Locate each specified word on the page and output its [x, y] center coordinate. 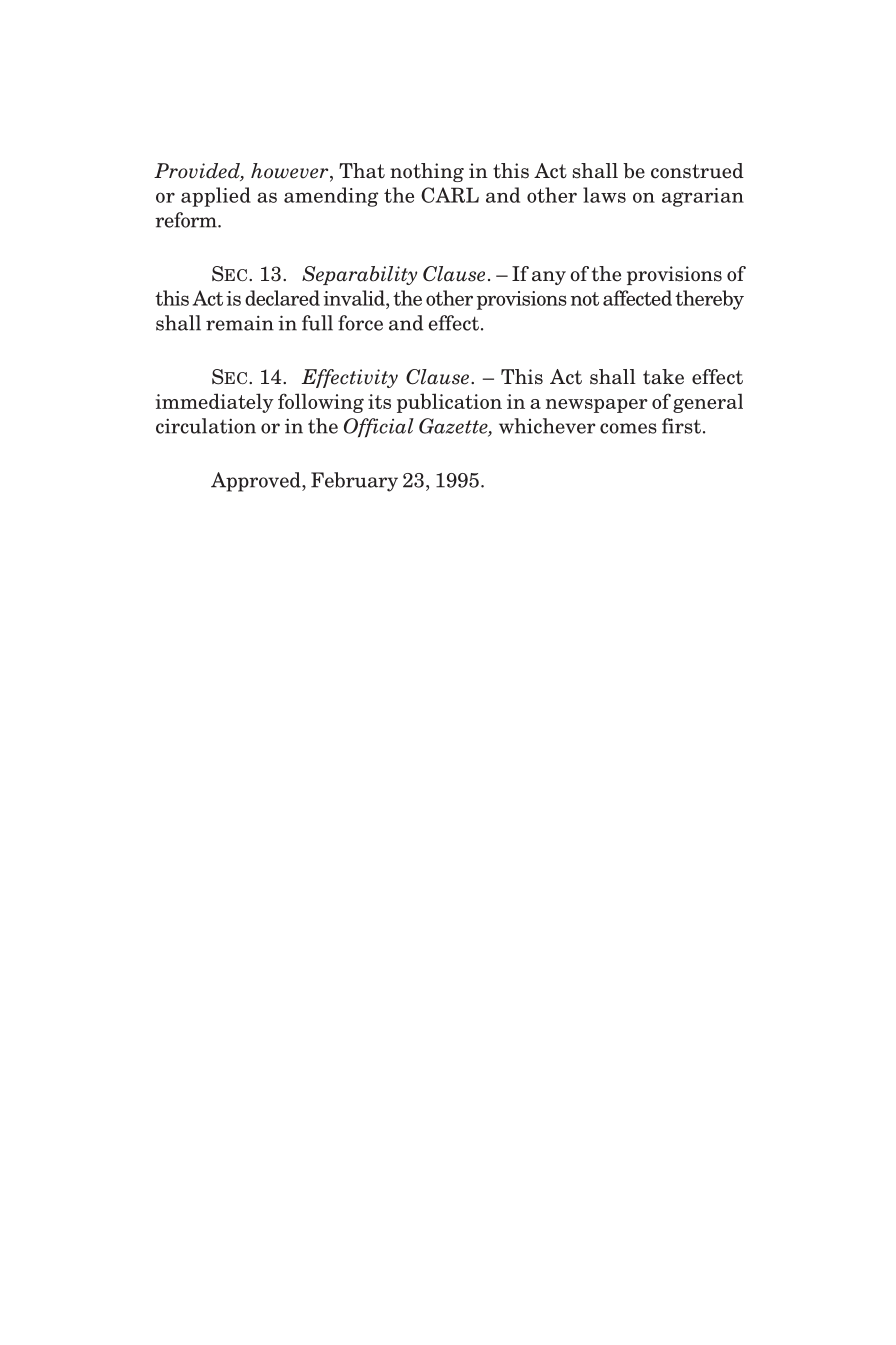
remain [240, 323]
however [291, 172]
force [360, 323]
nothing [427, 172]
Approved [257, 482]
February [354, 482]
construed [697, 171]
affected [637, 298]
